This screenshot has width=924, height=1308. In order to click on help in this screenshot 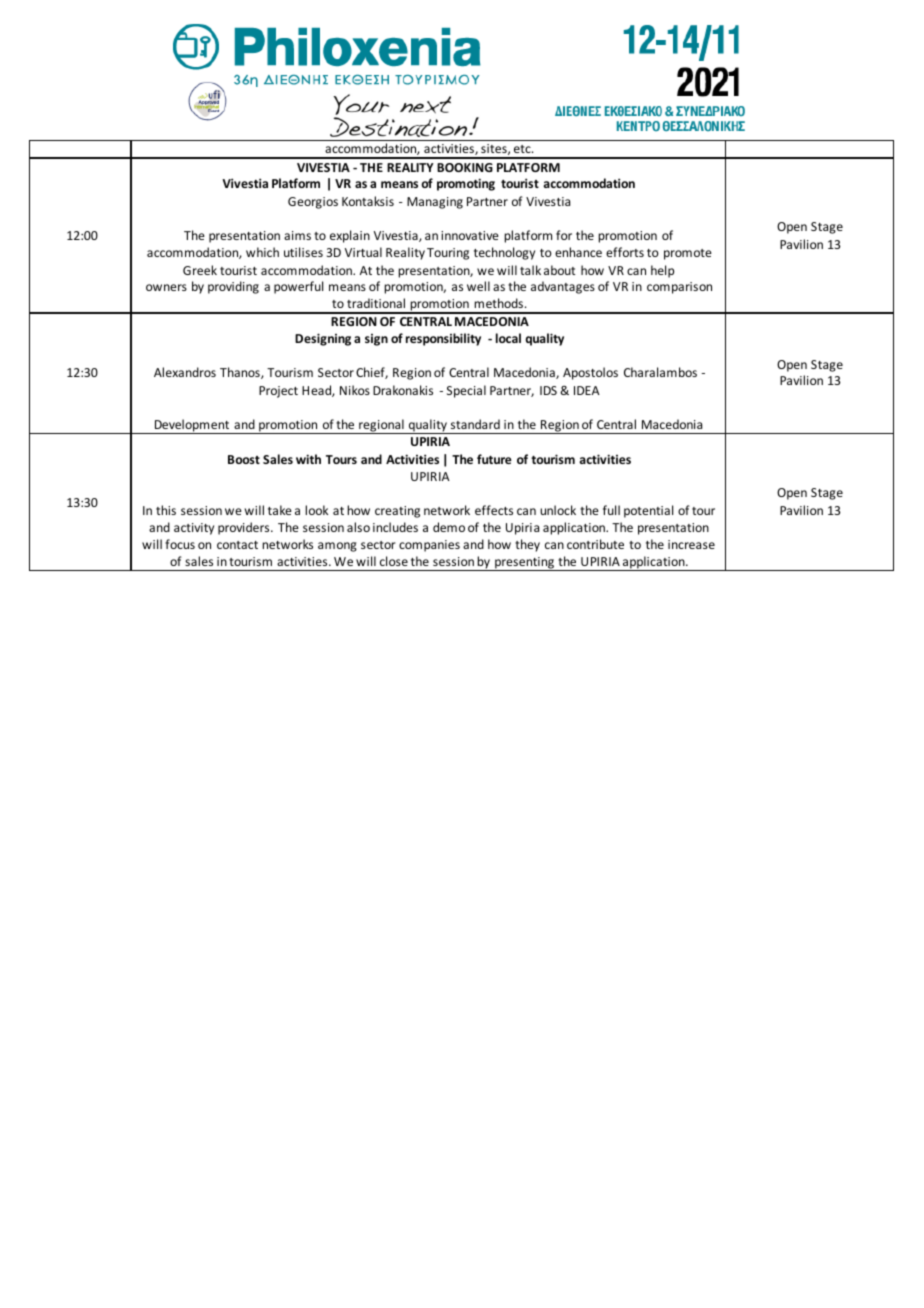, I will do `click(662, 271)`.
